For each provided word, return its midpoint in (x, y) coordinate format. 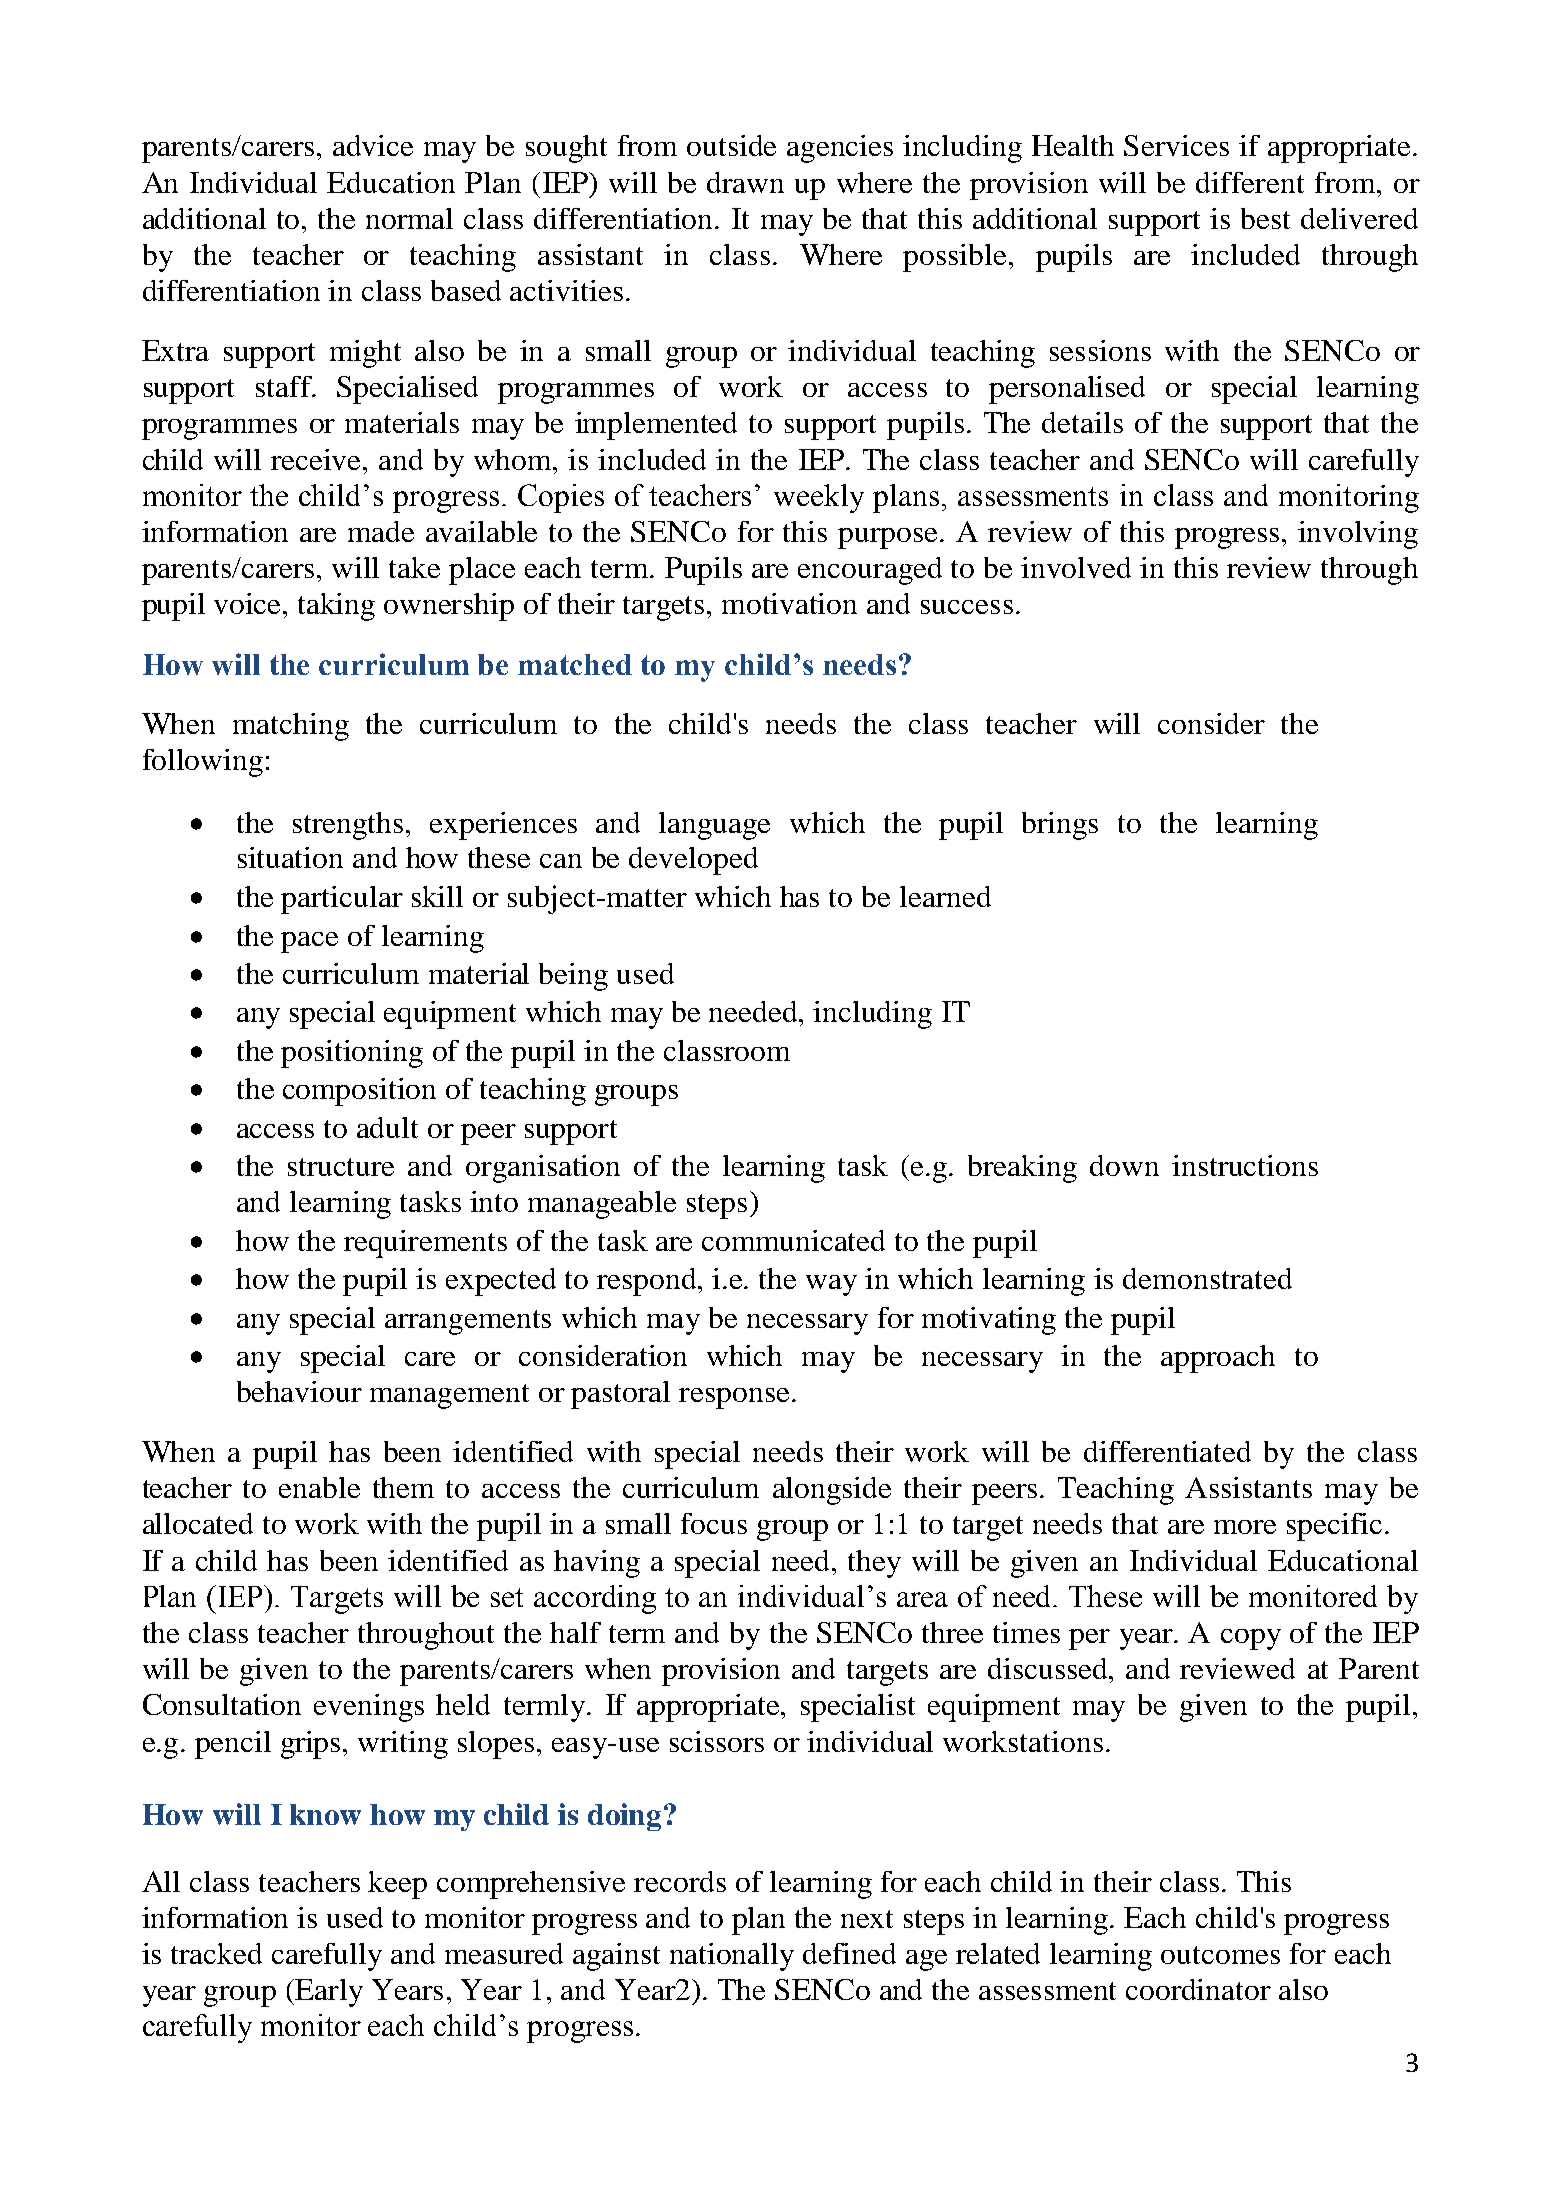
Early (328, 1993)
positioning (352, 1054)
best (1265, 218)
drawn (745, 182)
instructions (1245, 1165)
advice (373, 145)
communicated (793, 1240)
